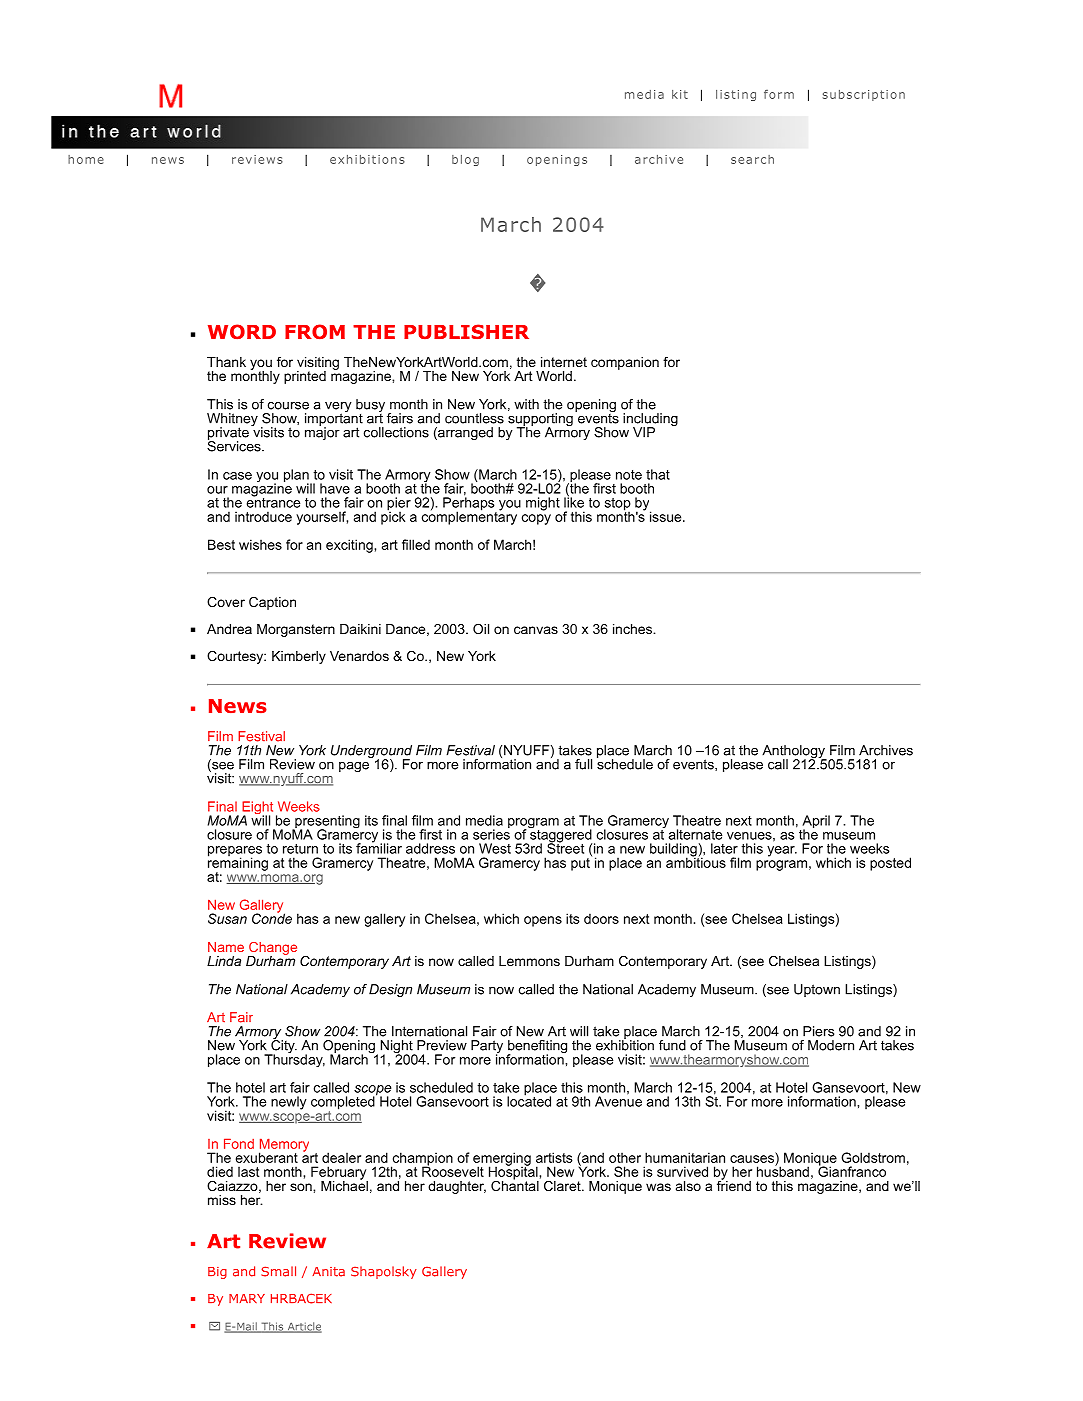  Describe the element at coordinates (86, 159) in the image. I see `home` at that location.
